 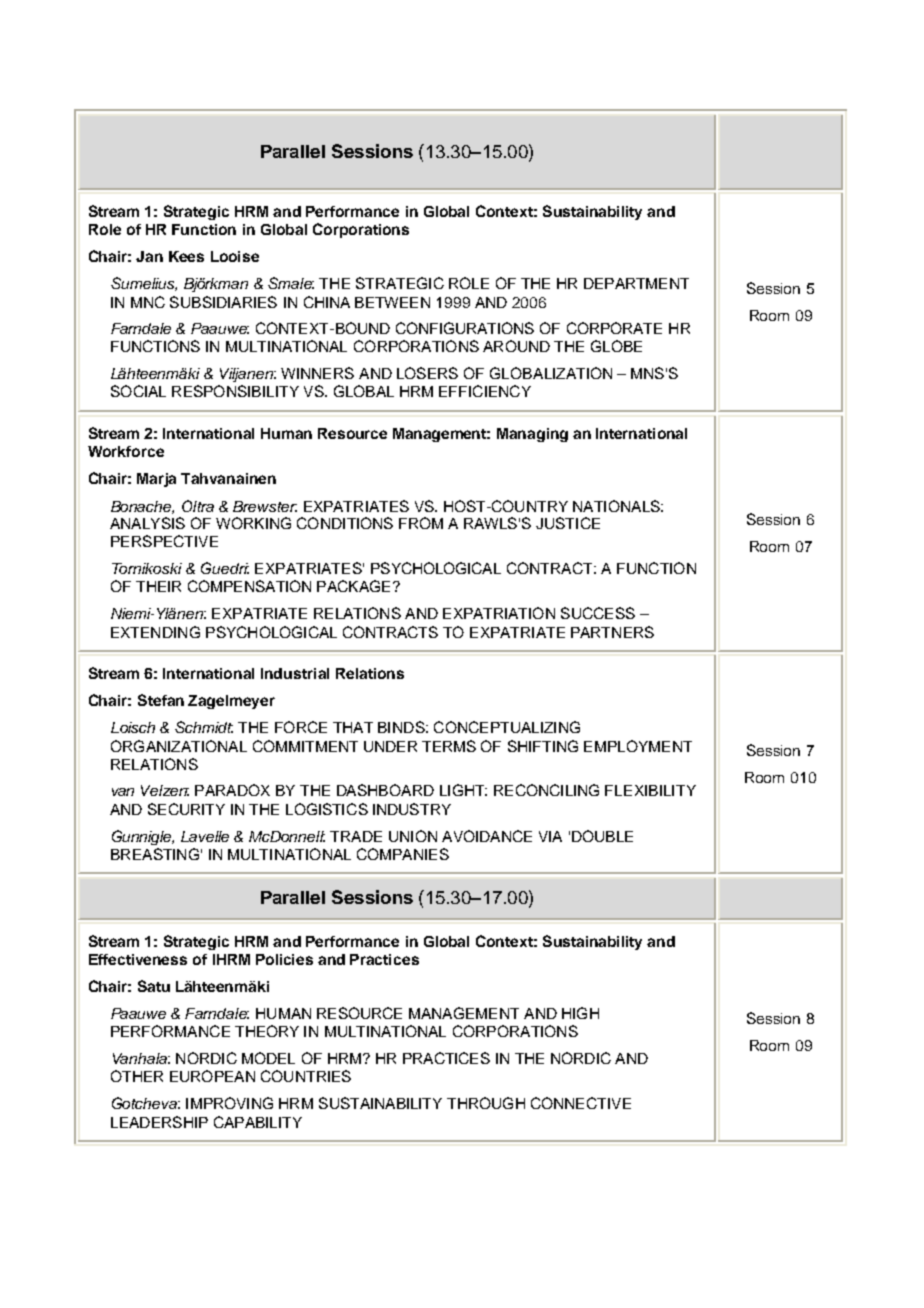 I want to click on PARTNERS, so click(x=612, y=632).
